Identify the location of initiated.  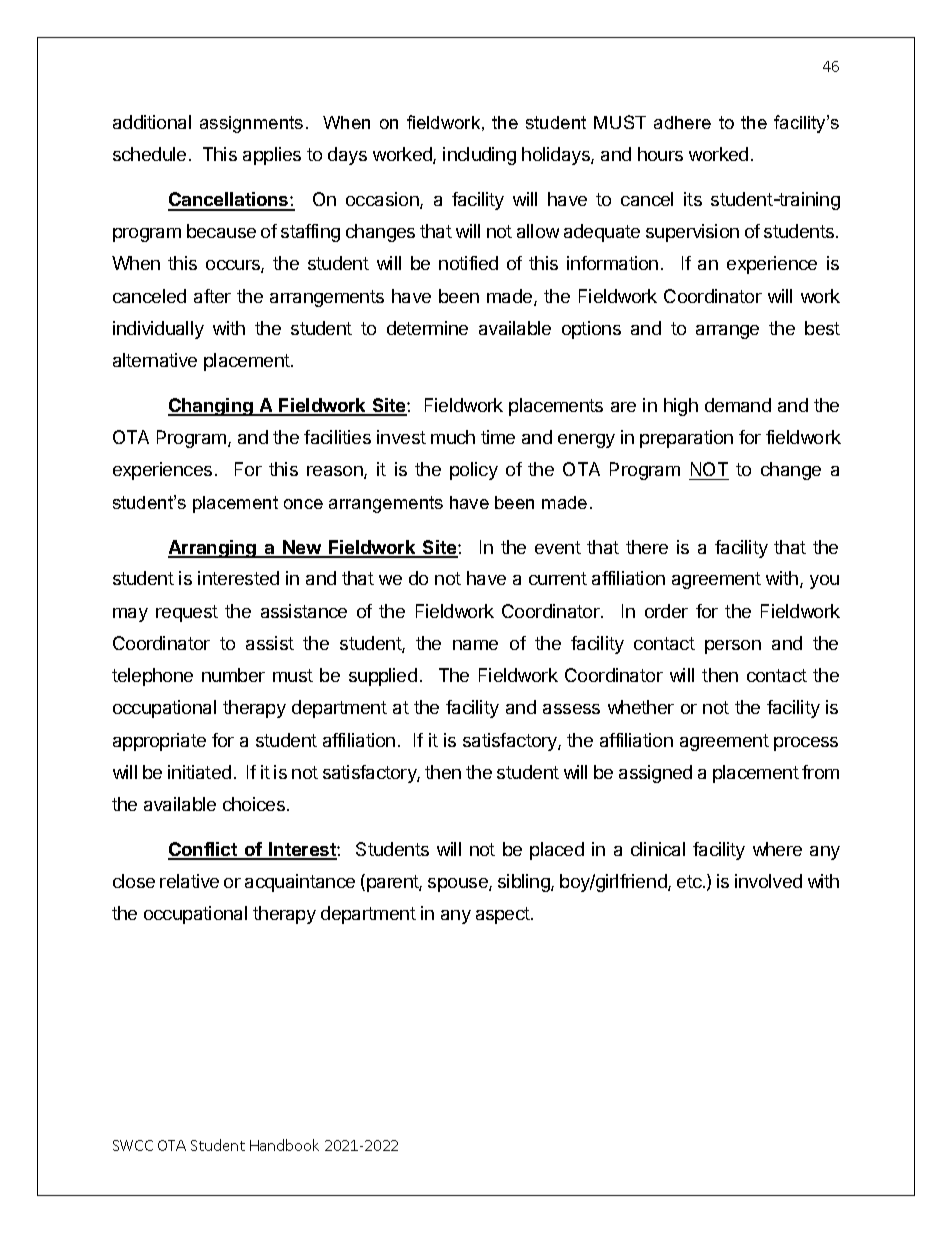
(199, 772).
